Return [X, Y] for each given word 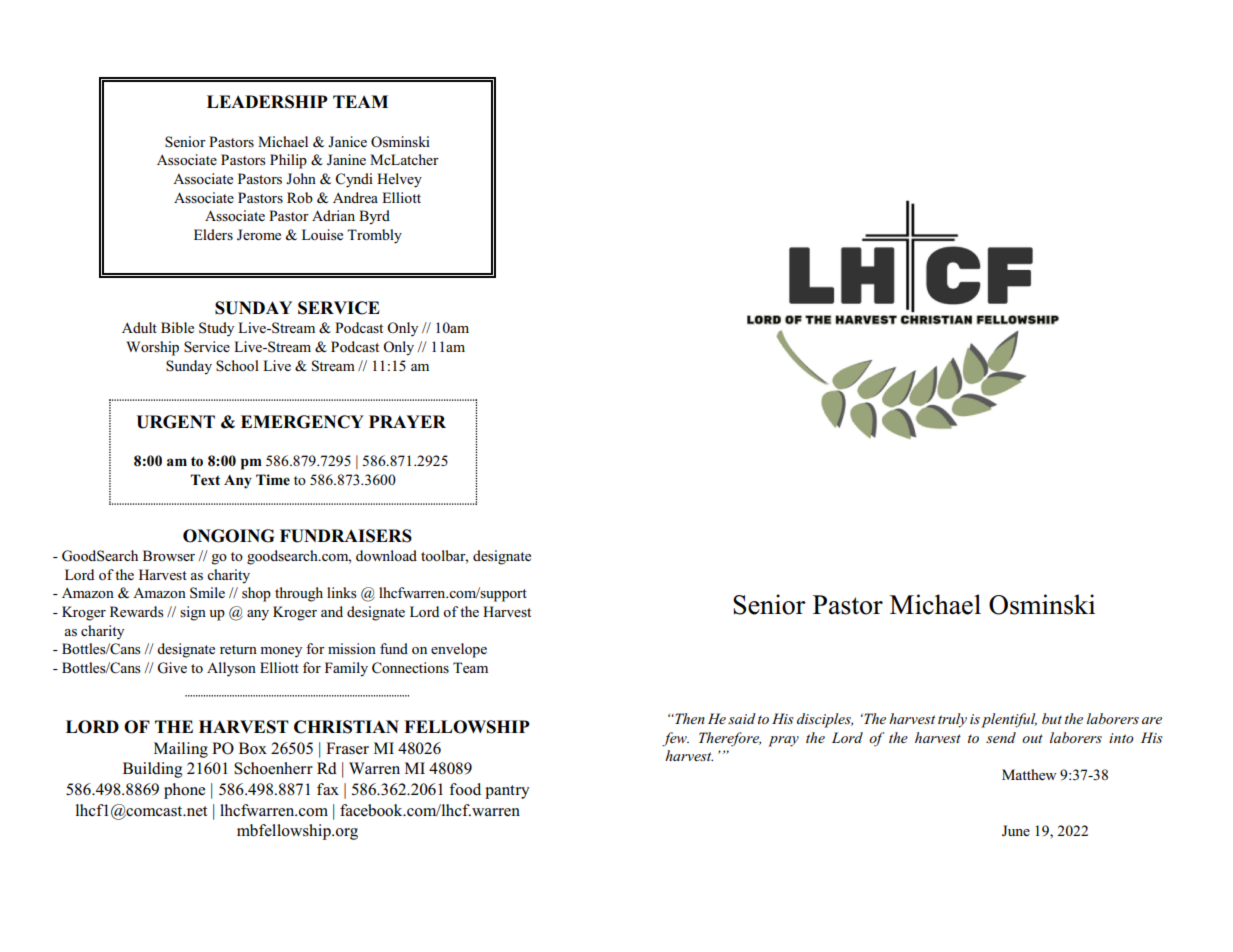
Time [273, 480]
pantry [507, 792]
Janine [346, 160]
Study [216, 329]
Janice [347, 141]
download [386, 555]
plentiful [1009, 720]
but [1052, 718]
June [1016, 831]
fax [328, 789]
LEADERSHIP [267, 102]
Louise [322, 235]
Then [689, 718]
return [238, 649]
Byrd [374, 217]
